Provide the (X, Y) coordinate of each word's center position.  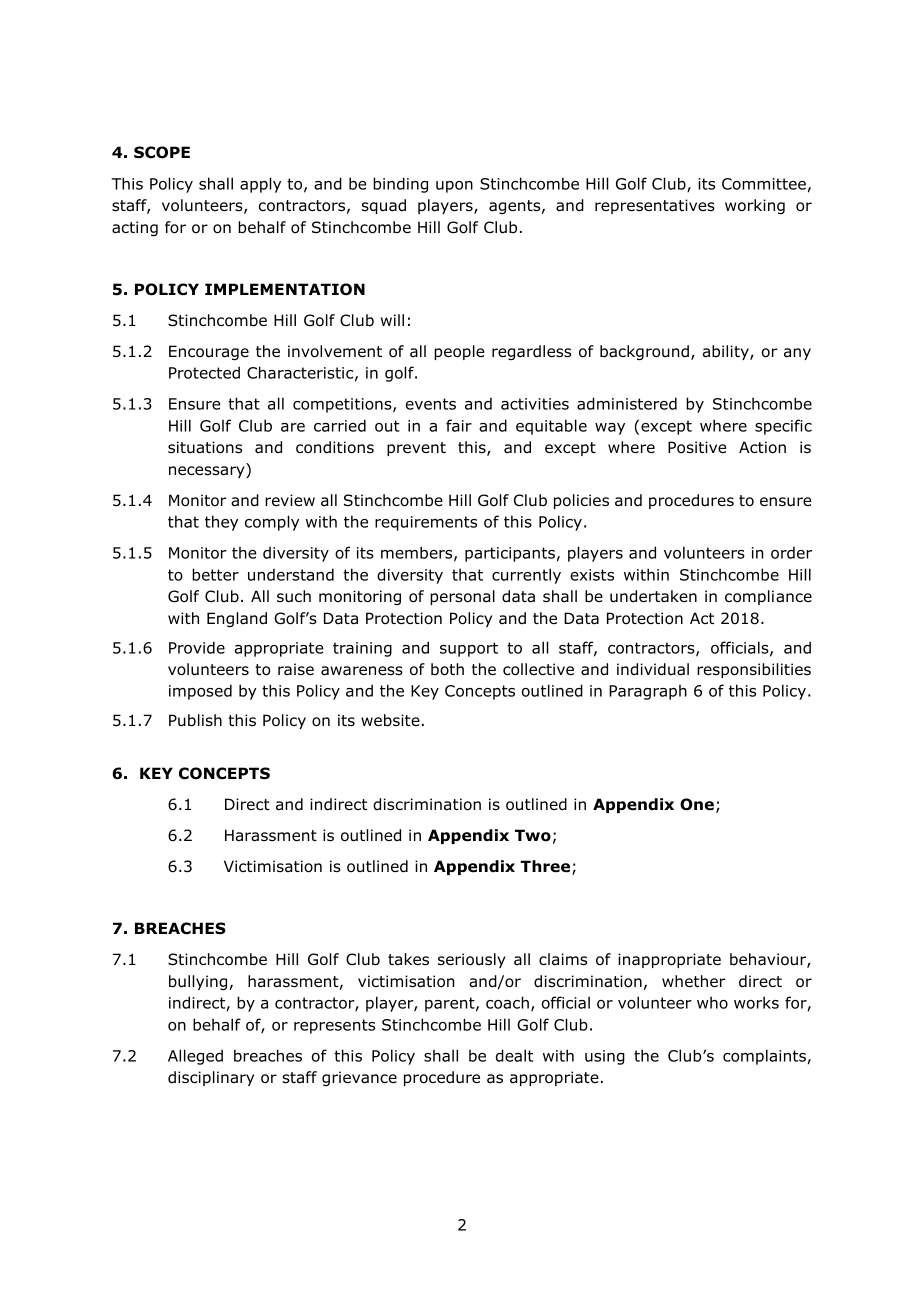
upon (454, 187)
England (237, 619)
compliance (768, 597)
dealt (514, 1055)
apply (260, 185)
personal (462, 597)
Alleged (195, 1057)
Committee (764, 184)
